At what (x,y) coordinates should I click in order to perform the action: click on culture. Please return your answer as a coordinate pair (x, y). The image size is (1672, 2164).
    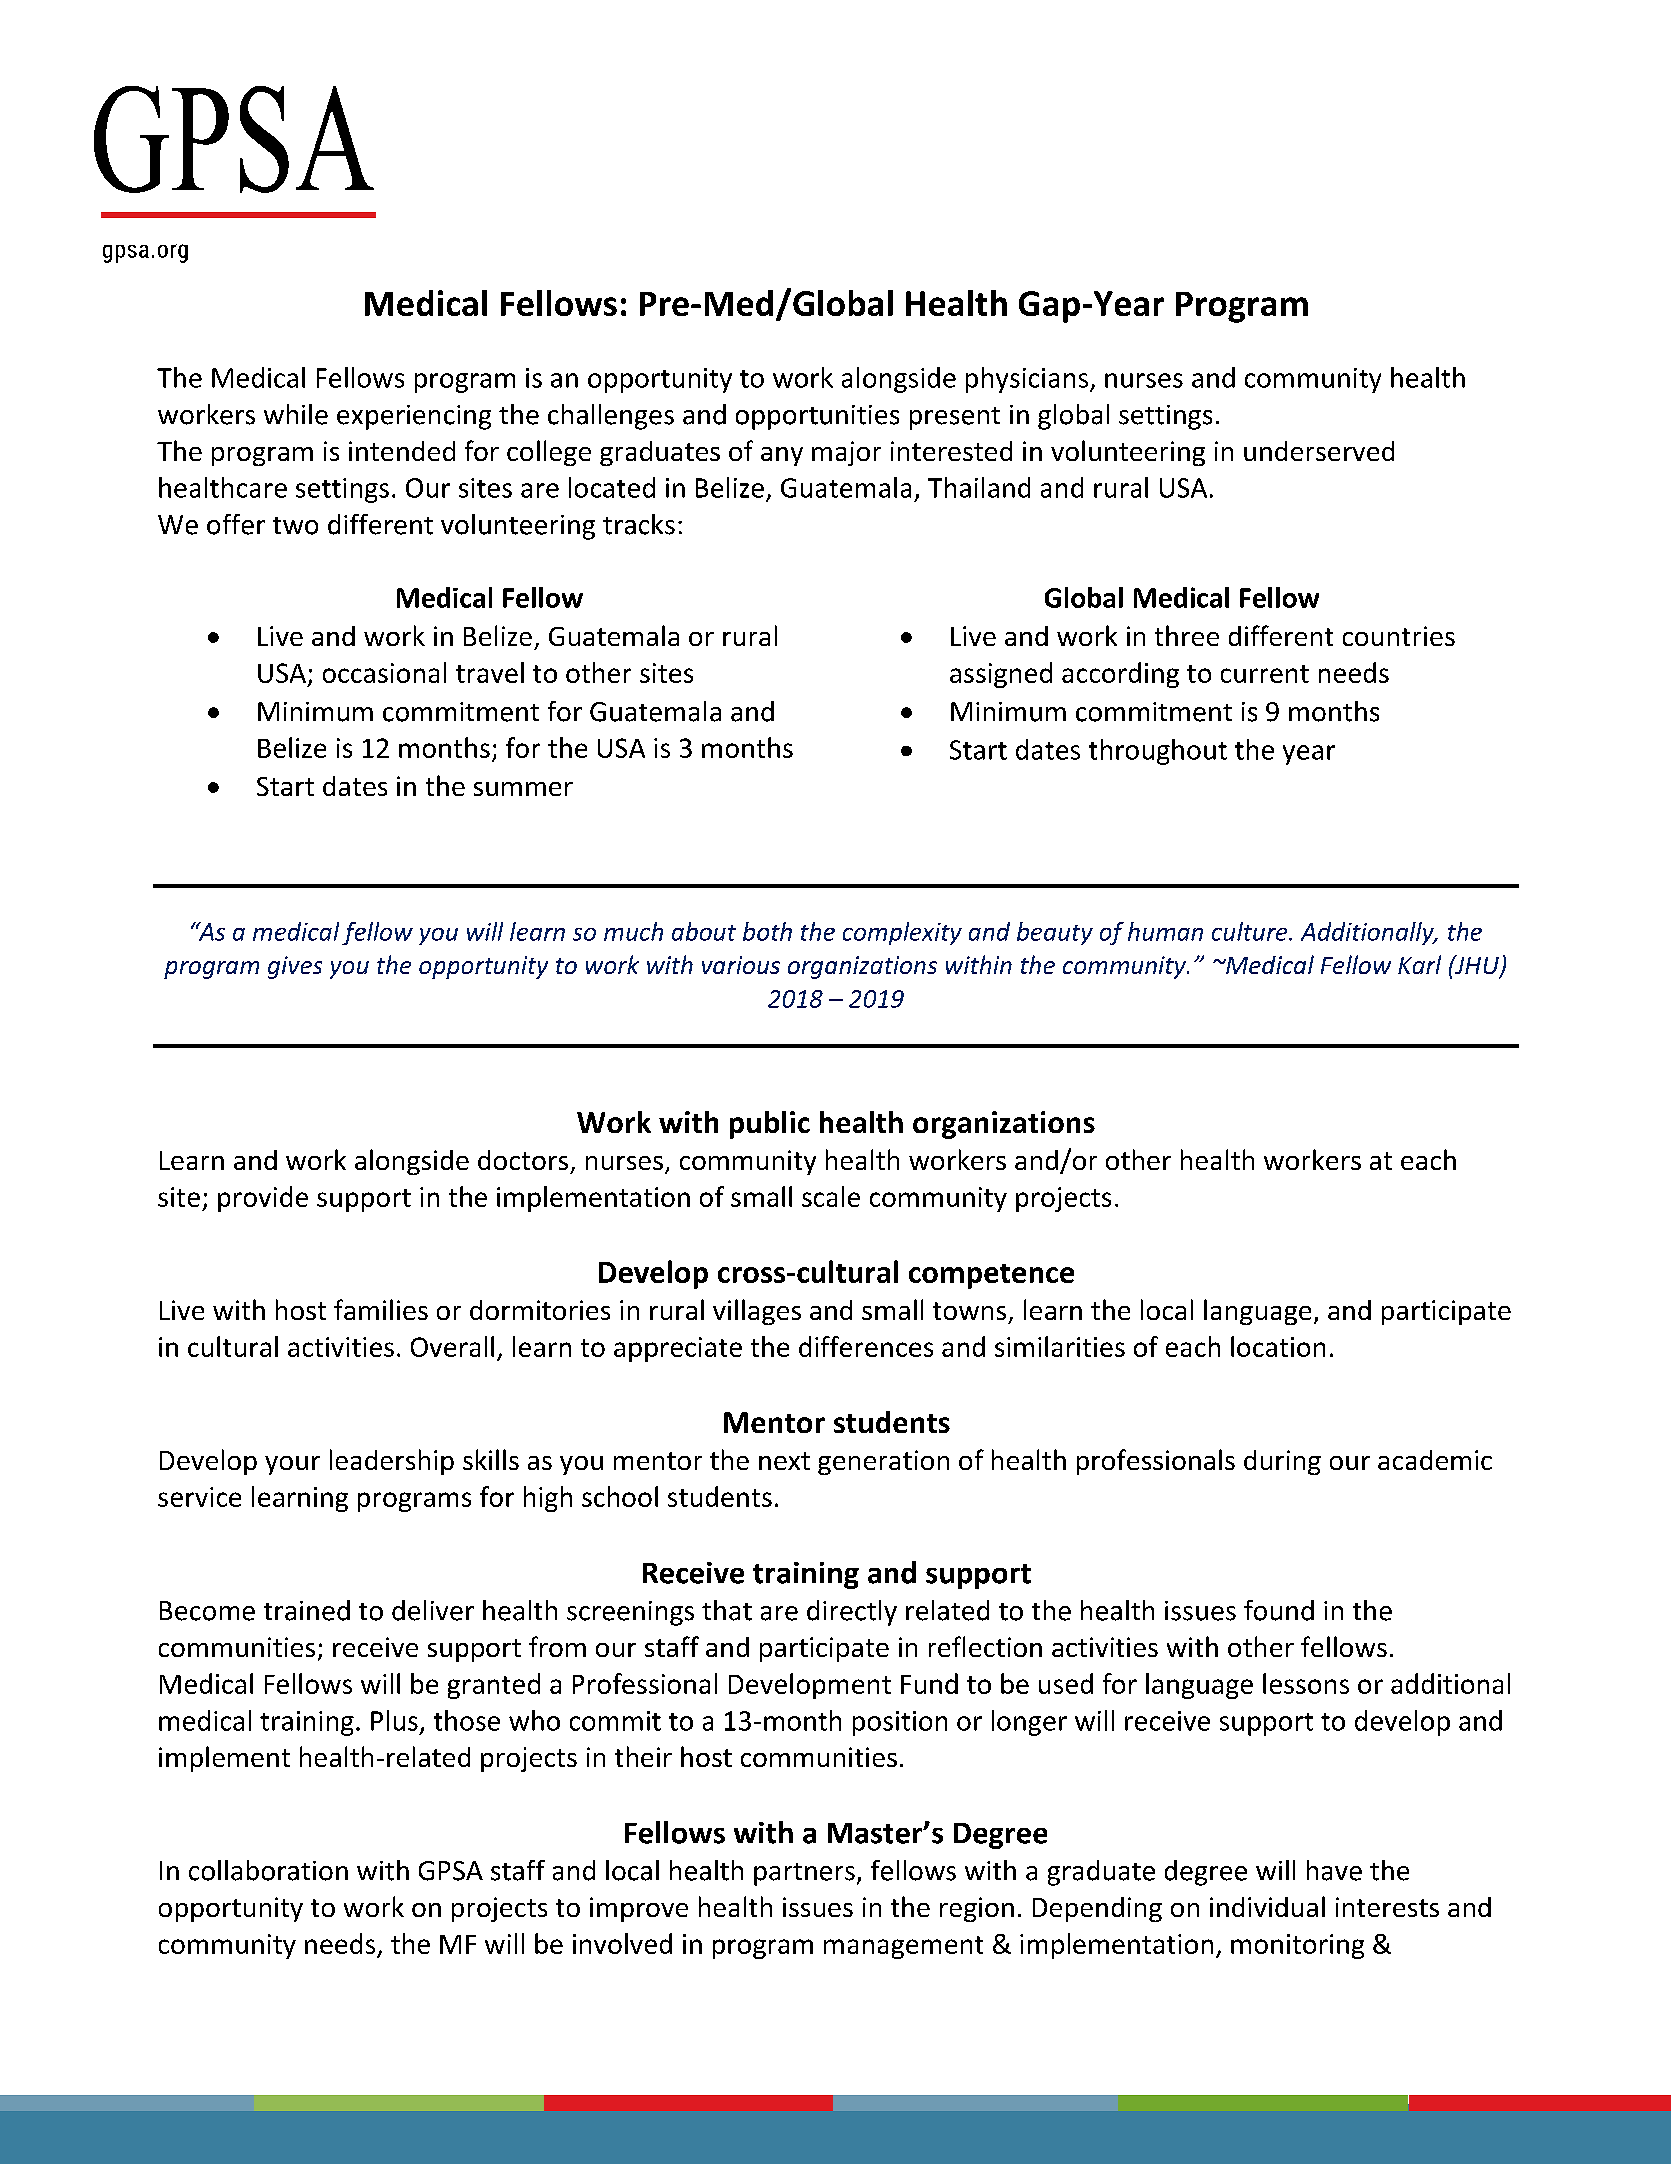
    Looking at the image, I should click on (1251, 931).
